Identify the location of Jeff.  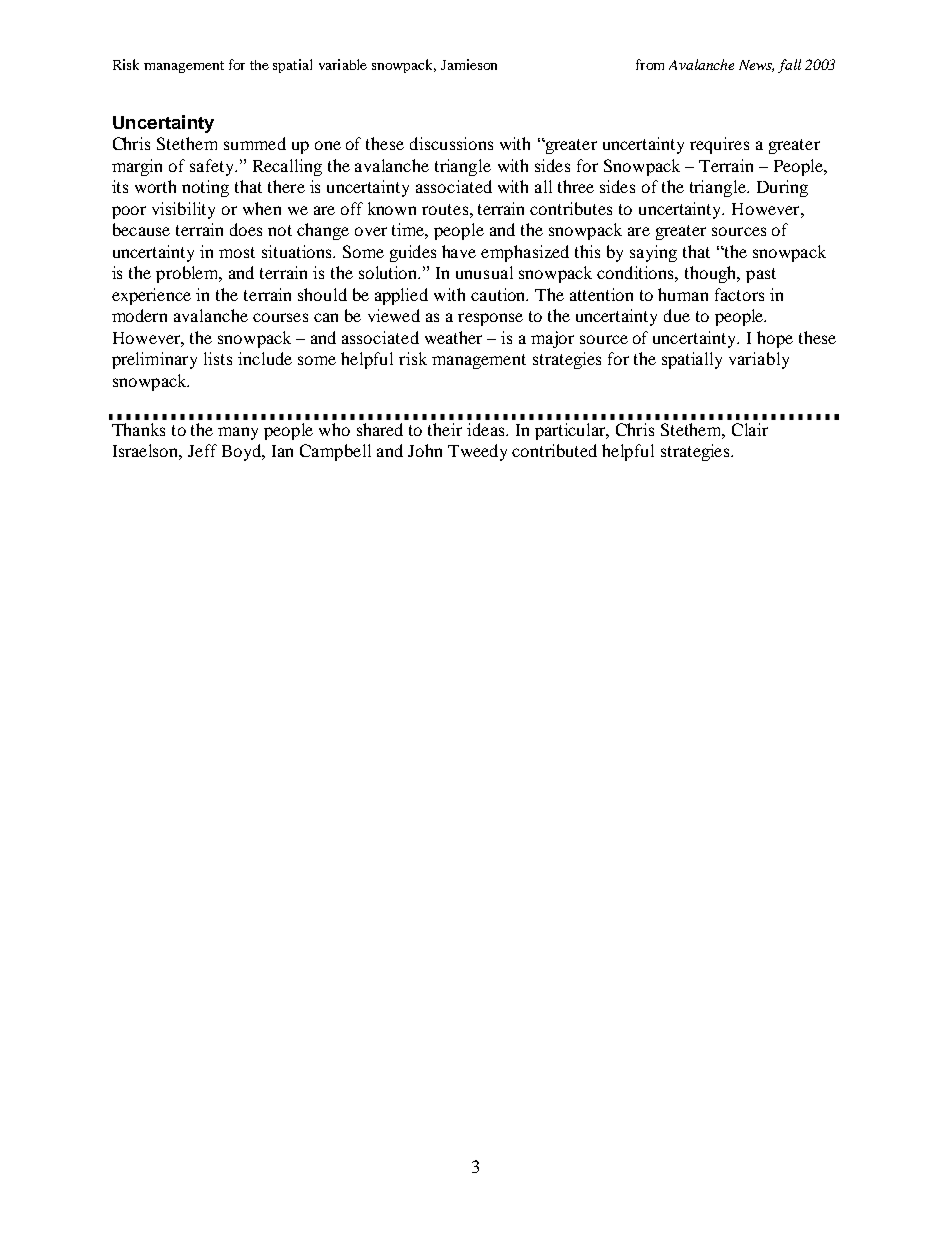
(202, 450).
